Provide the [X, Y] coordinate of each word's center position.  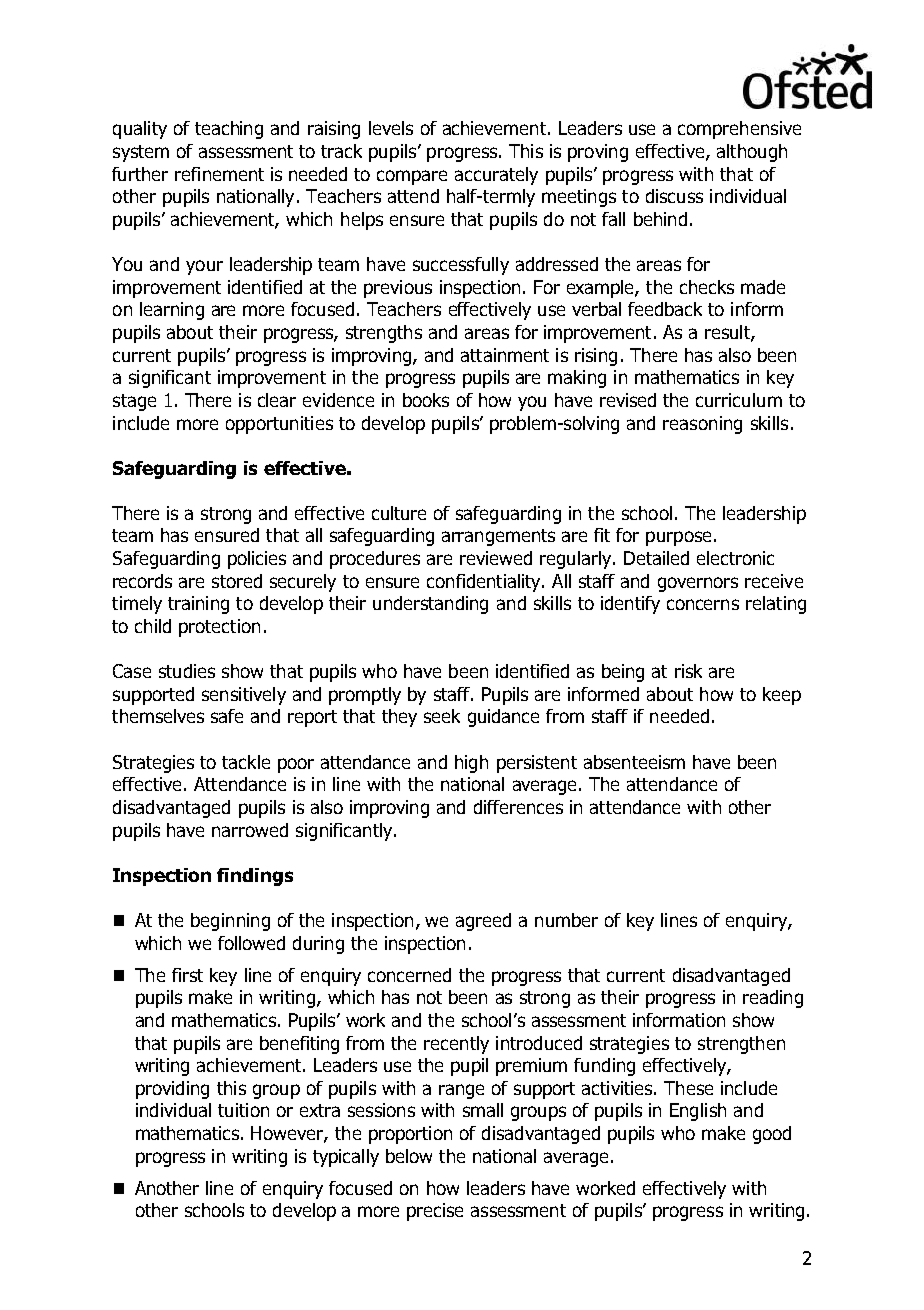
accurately [496, 176]
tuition [243, 1110]
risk [688, 671]
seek [442, 716]
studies [187, 671]
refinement [219, 174]
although [752, 153]
